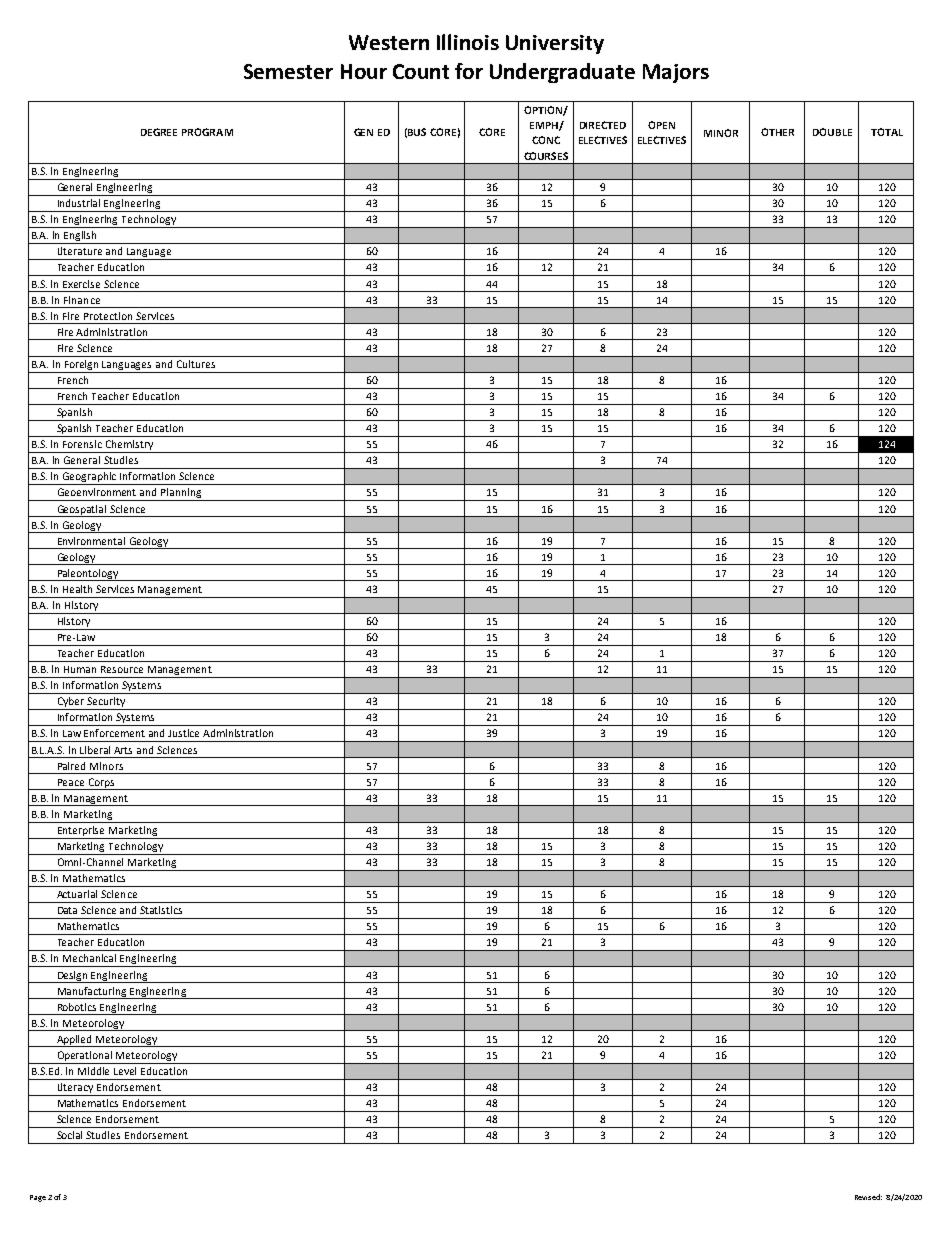  What do you see at coordinates (38, 1198) in the image?
I see `Page` at bounding box center [38, 1198].
